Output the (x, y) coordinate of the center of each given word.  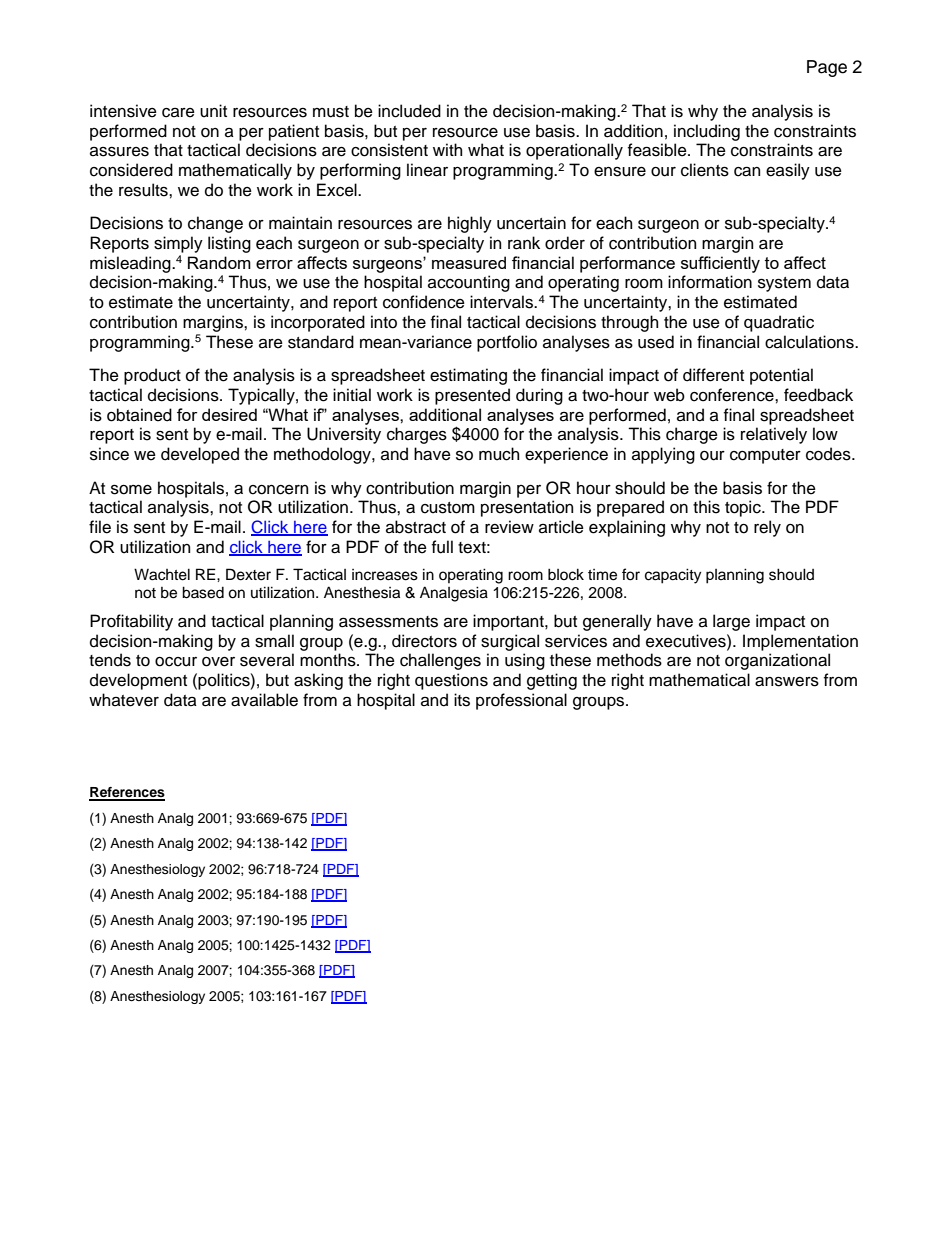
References (127, 793)
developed (200, 455)
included (409, 111)
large (731, 622)
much (499, 454)
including (707, 132)
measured (469, 262)
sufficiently (720, 264)
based (203, 592)
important (509, 622)
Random (219, 262)
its (462, 700)
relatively (774, 435)
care (178, 113)
